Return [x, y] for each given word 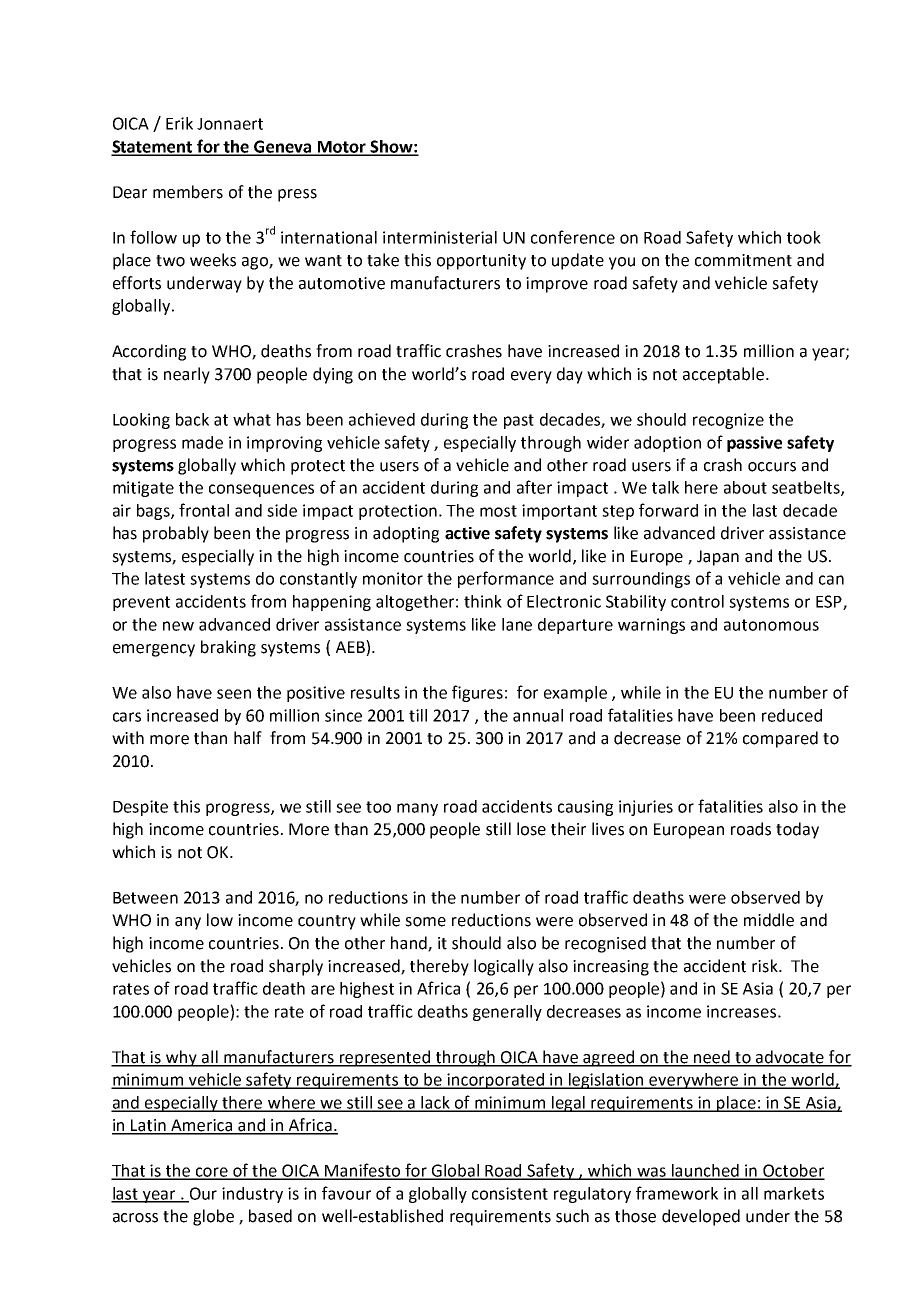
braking [228, 648]
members [188, 192]
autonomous [771, 625]
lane [517, 624]
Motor [342, 148]
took [804, 237]
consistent [510, 1193]
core [212, 1173]
